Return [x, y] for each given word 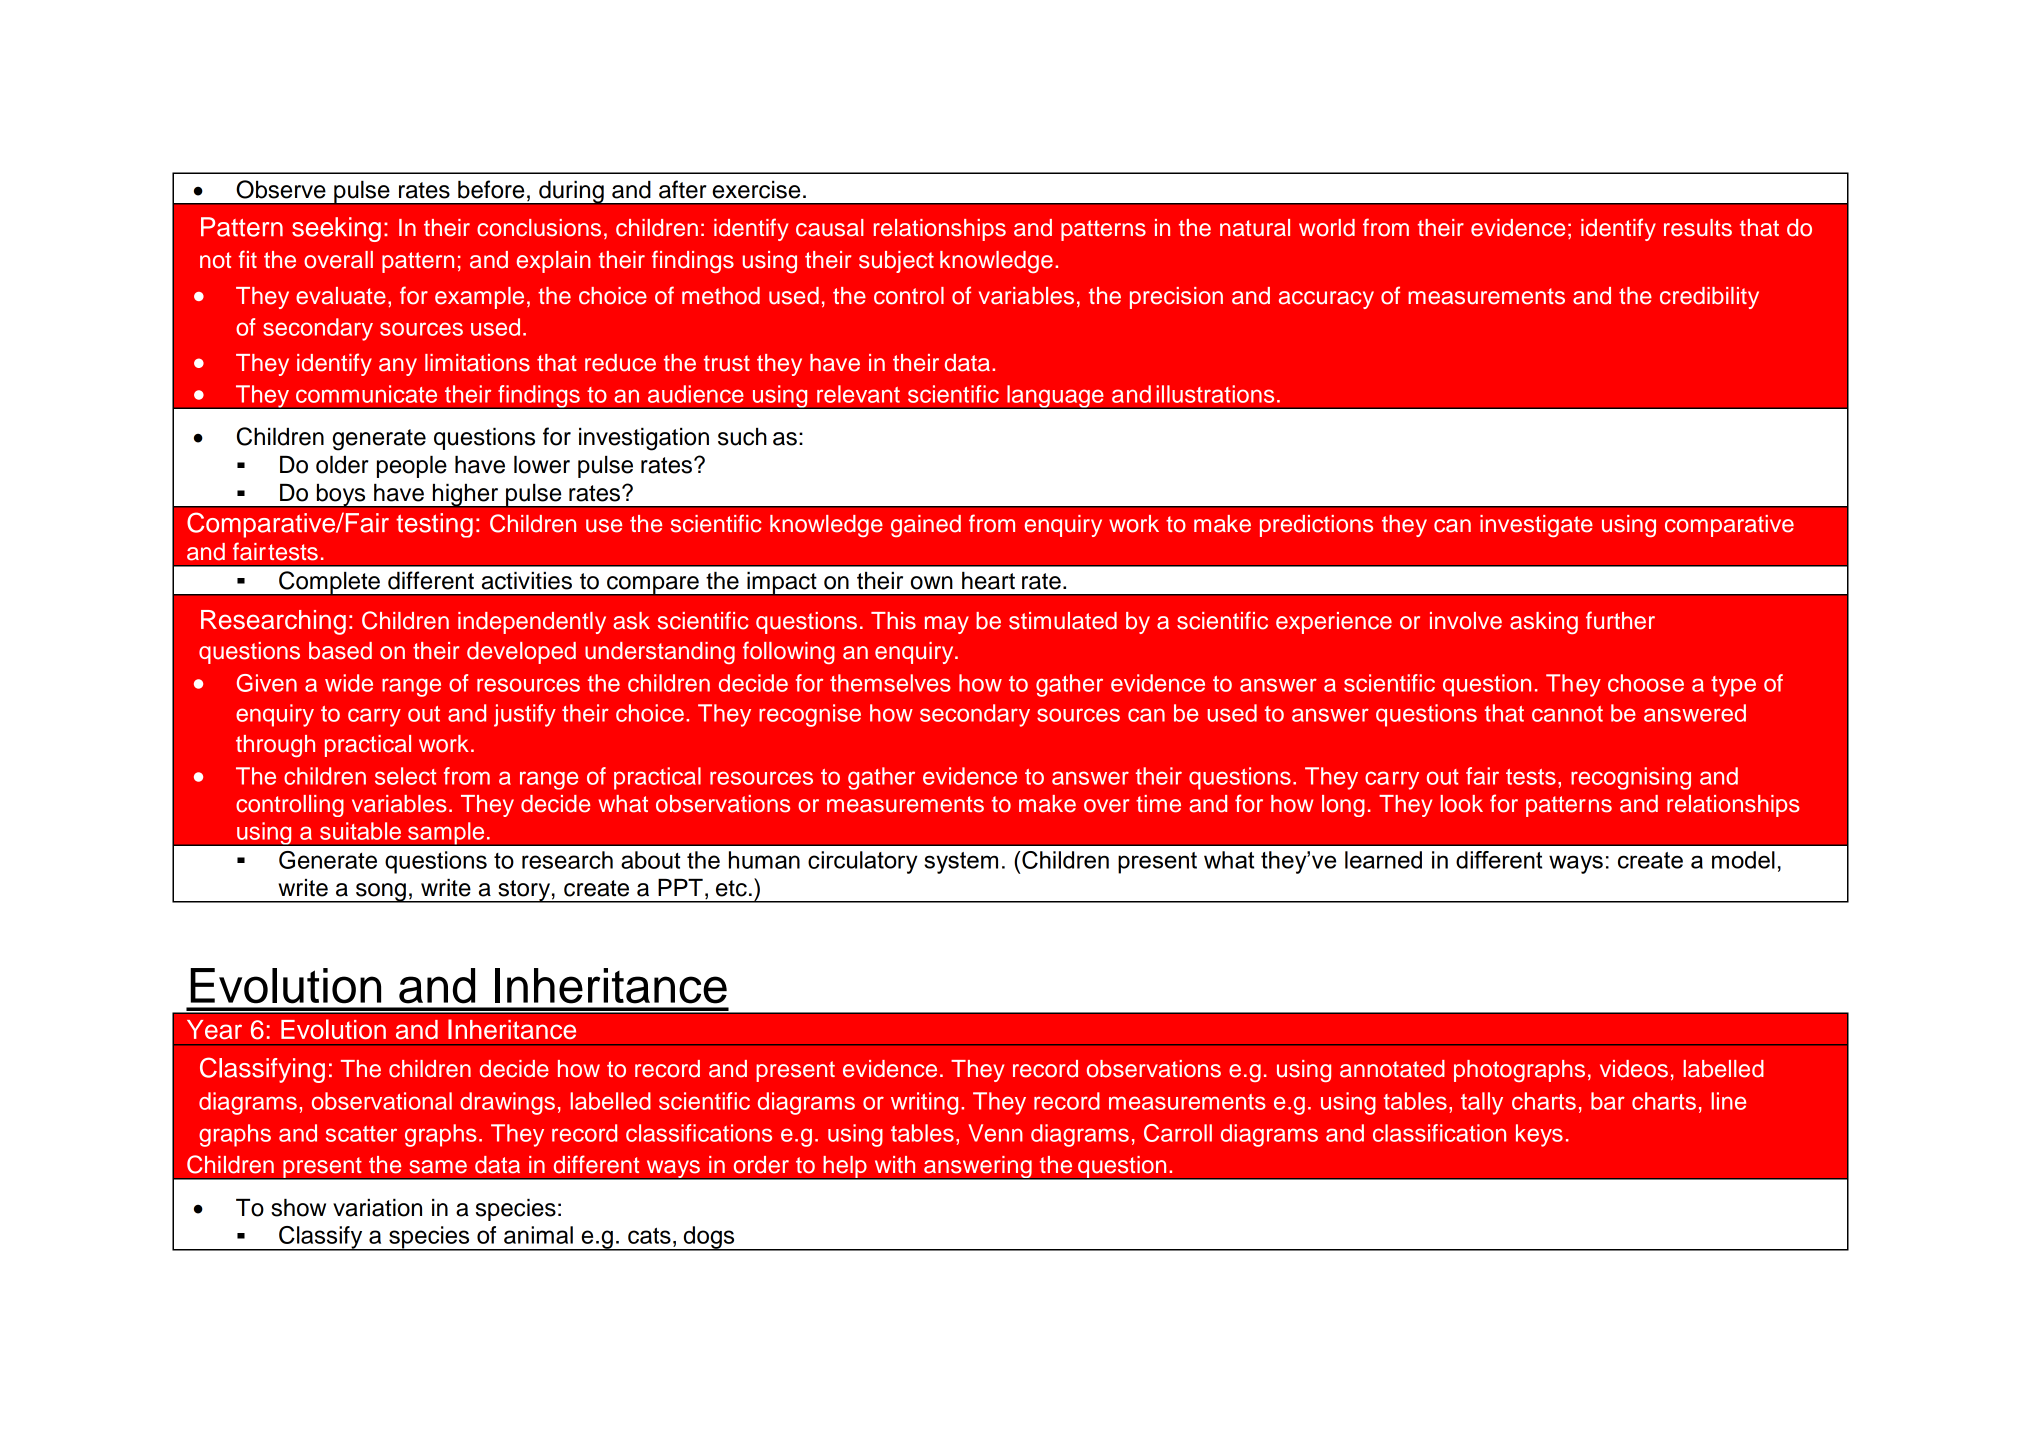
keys [1539, 1135]
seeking [336, 229]
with [895, 1164]
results [1698, 228]
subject [896, 262]
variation [377, 1208]
